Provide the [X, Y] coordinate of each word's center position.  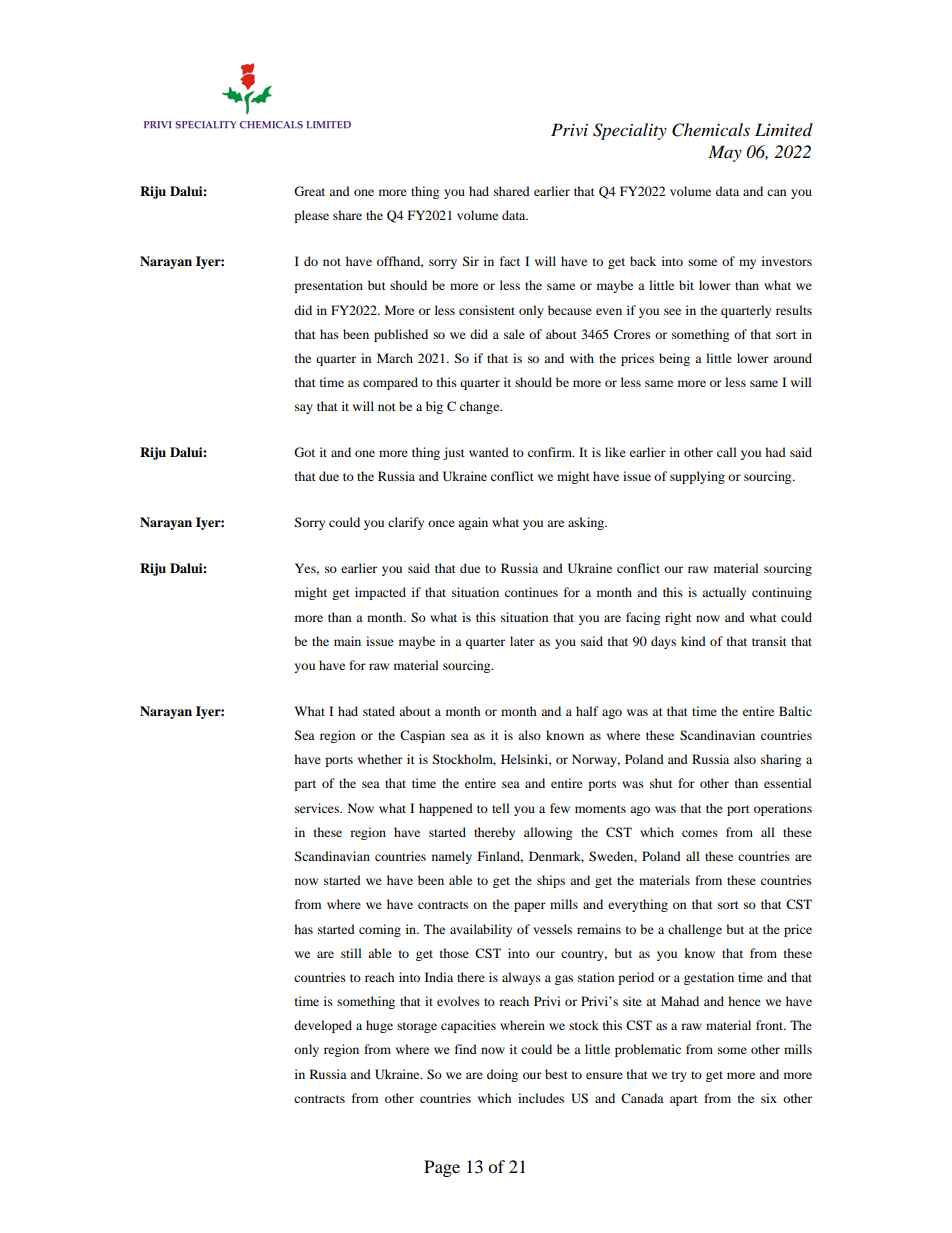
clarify [406, 523]
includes [541, 1098]
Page [442, 1168]
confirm [551, 452]
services [318, 808]
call [727, 452]
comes [700, 833]
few [560, 808]
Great [309, 191]
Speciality [630, 131]
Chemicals [711, 130]
